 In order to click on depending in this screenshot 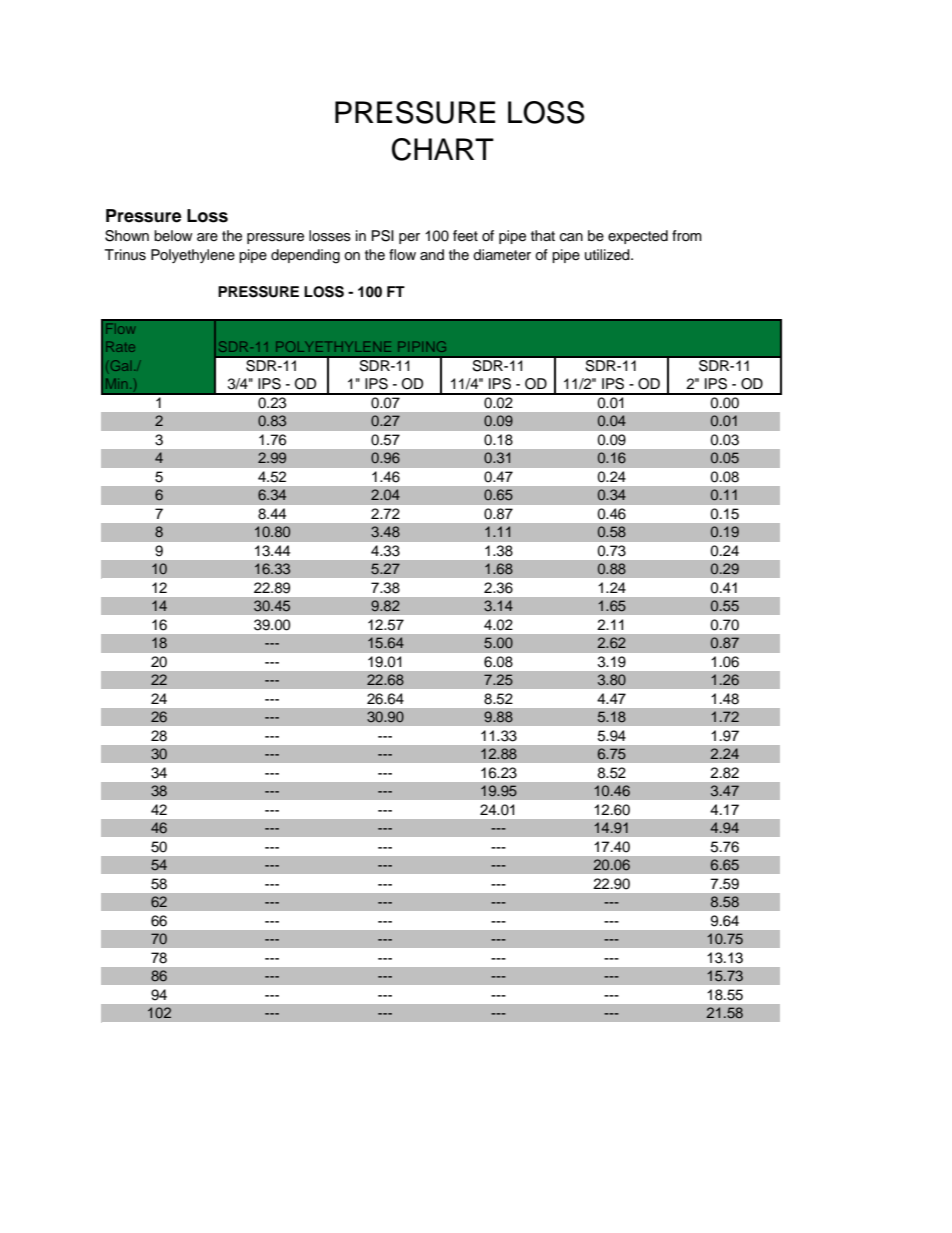, I will do `click(305, 256)`.
